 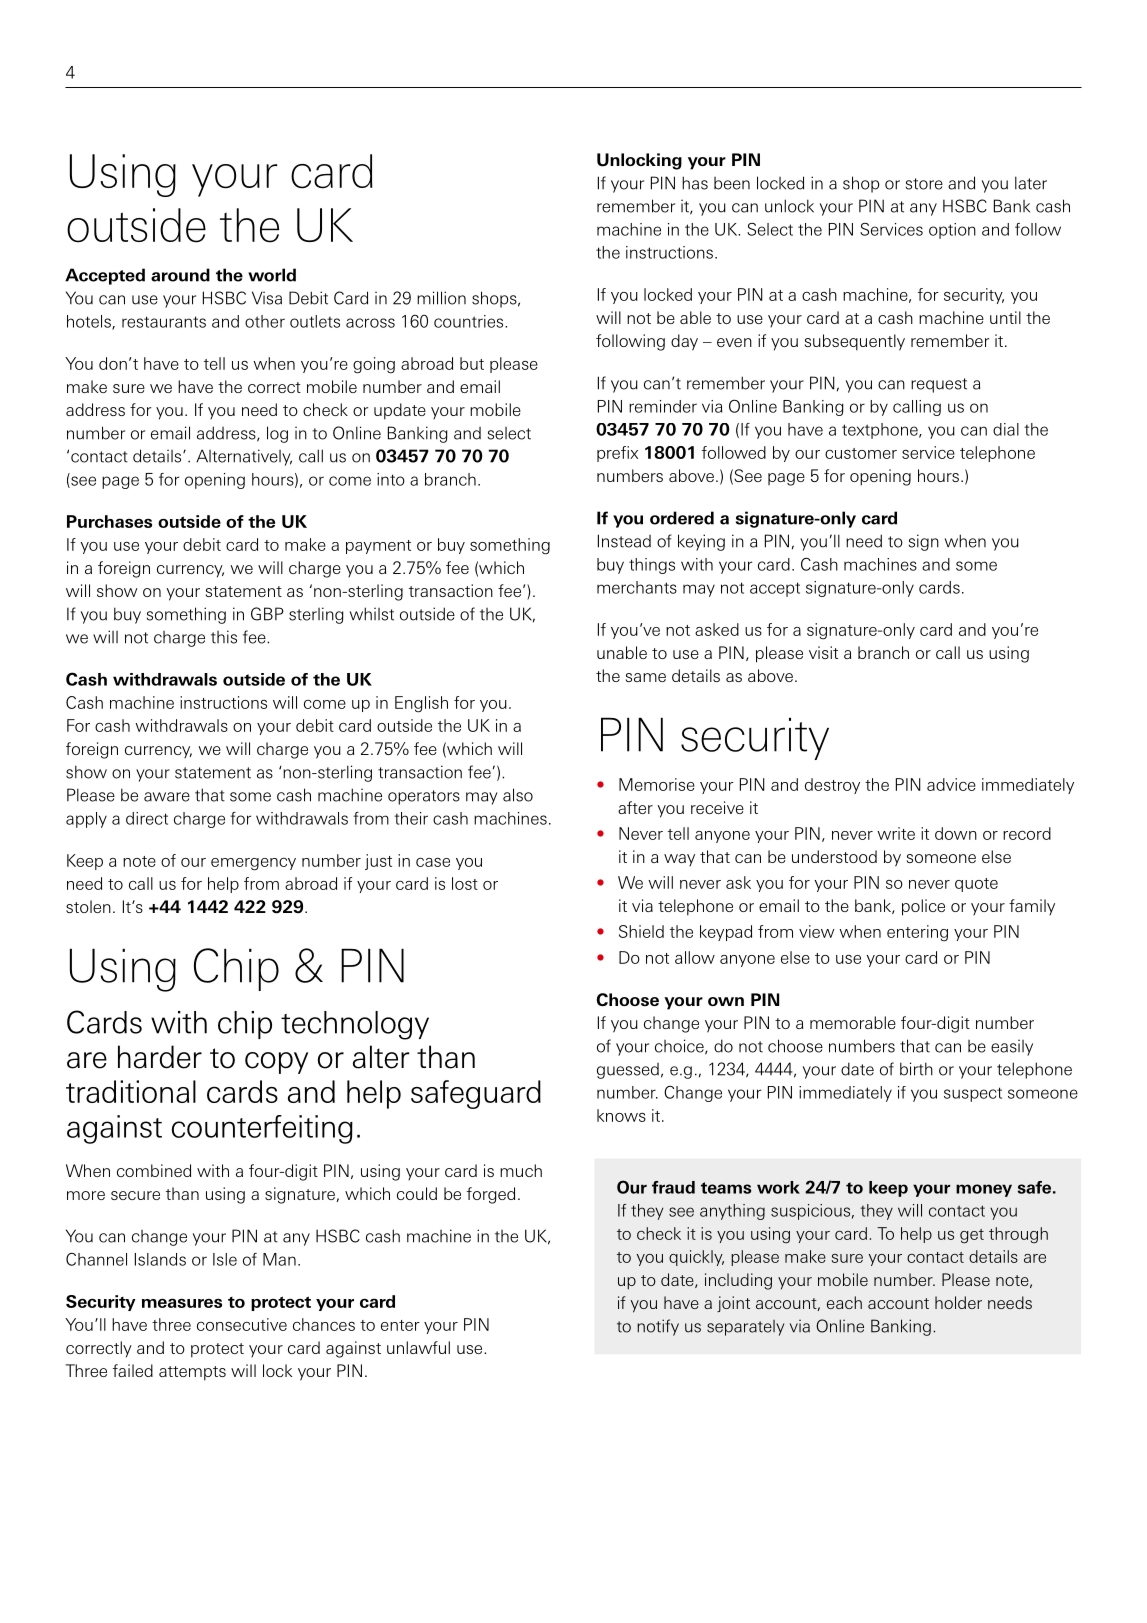 I want to click on notify, so click(x=658, y=1327).
